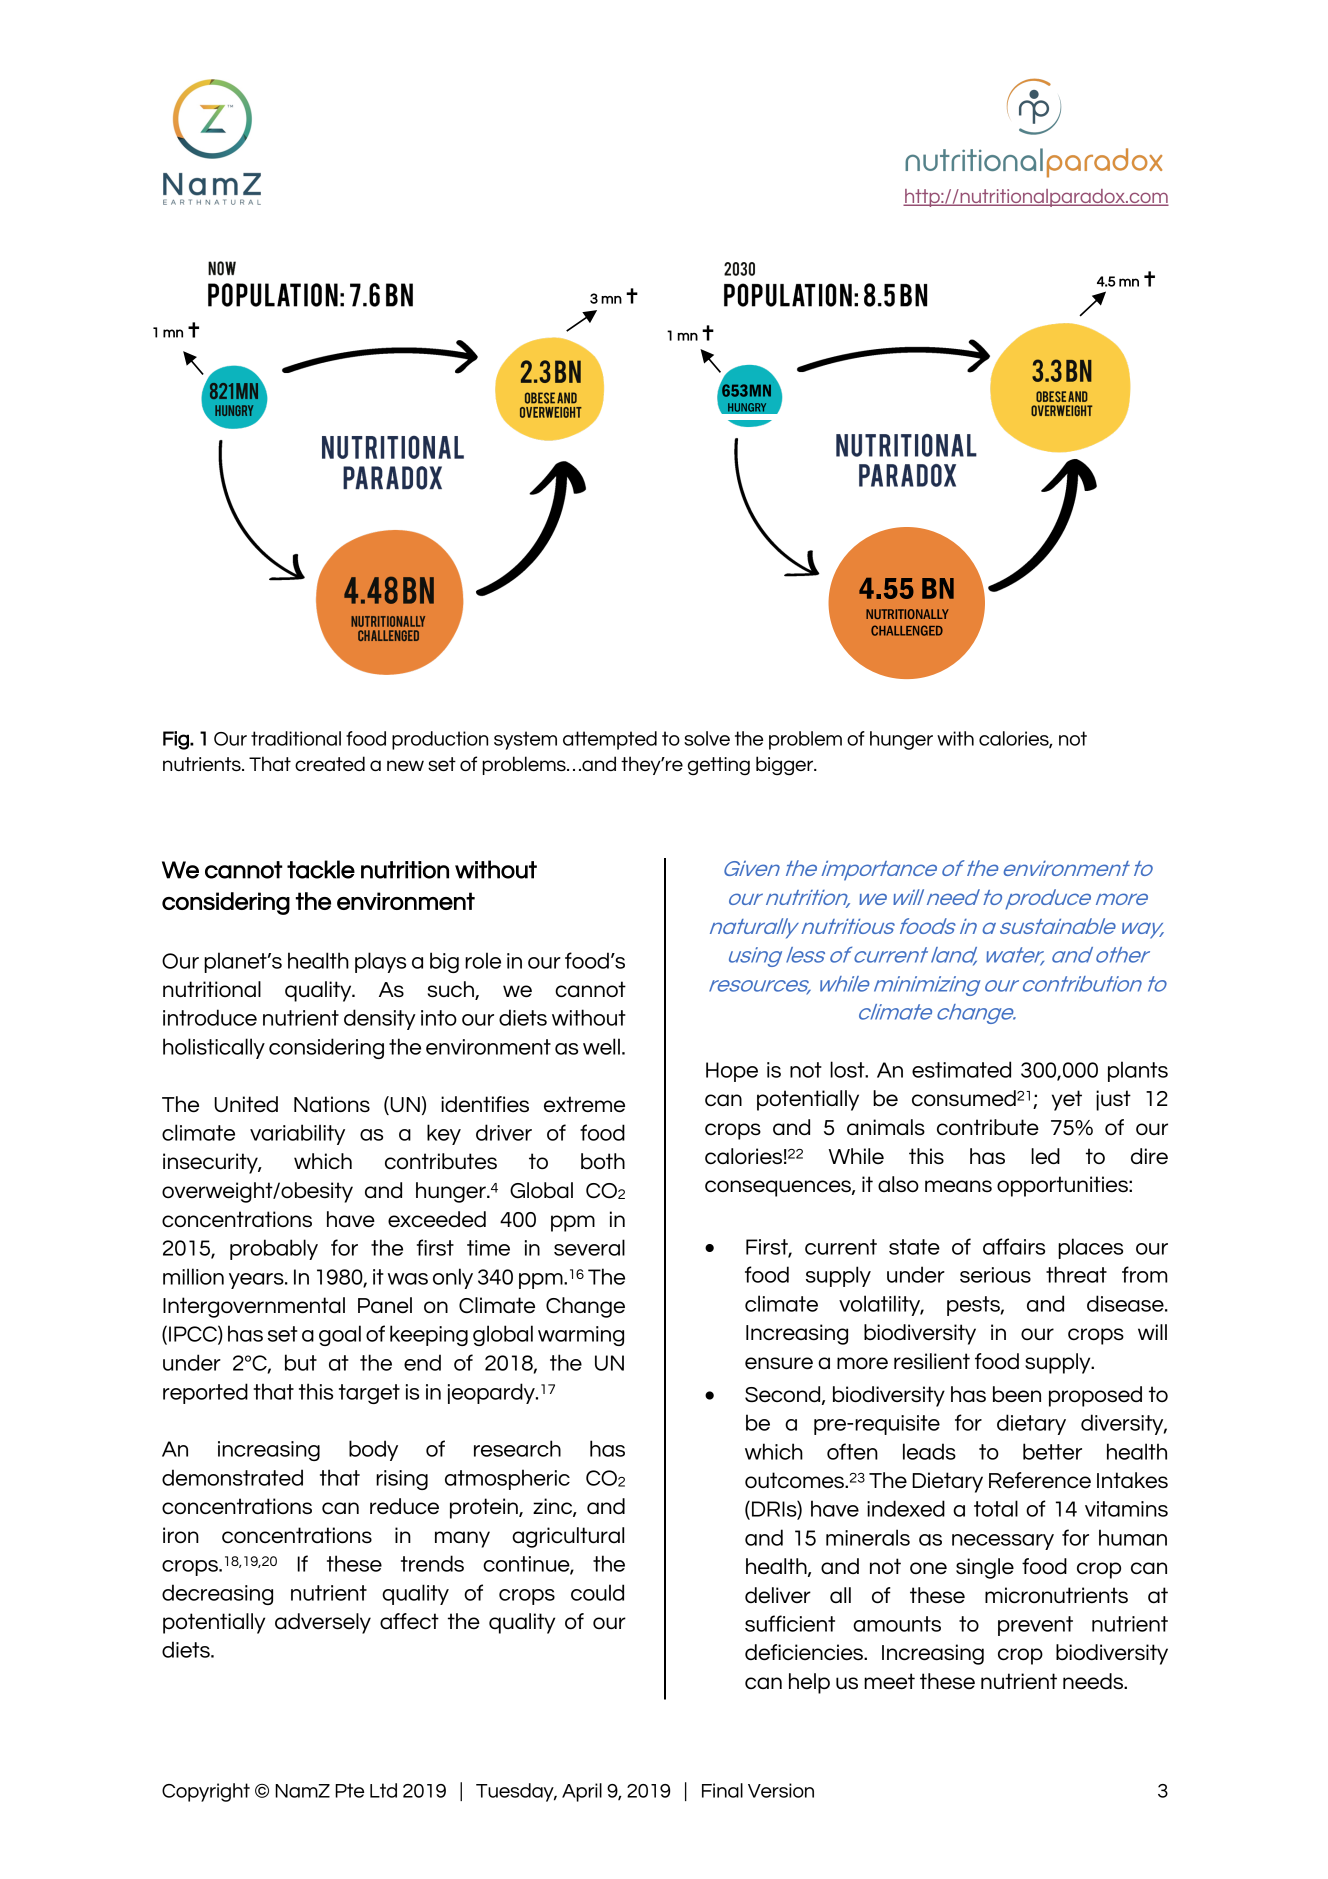 This document has height=1879, width=1328. I want to click on traditional, so click(296, 738).
